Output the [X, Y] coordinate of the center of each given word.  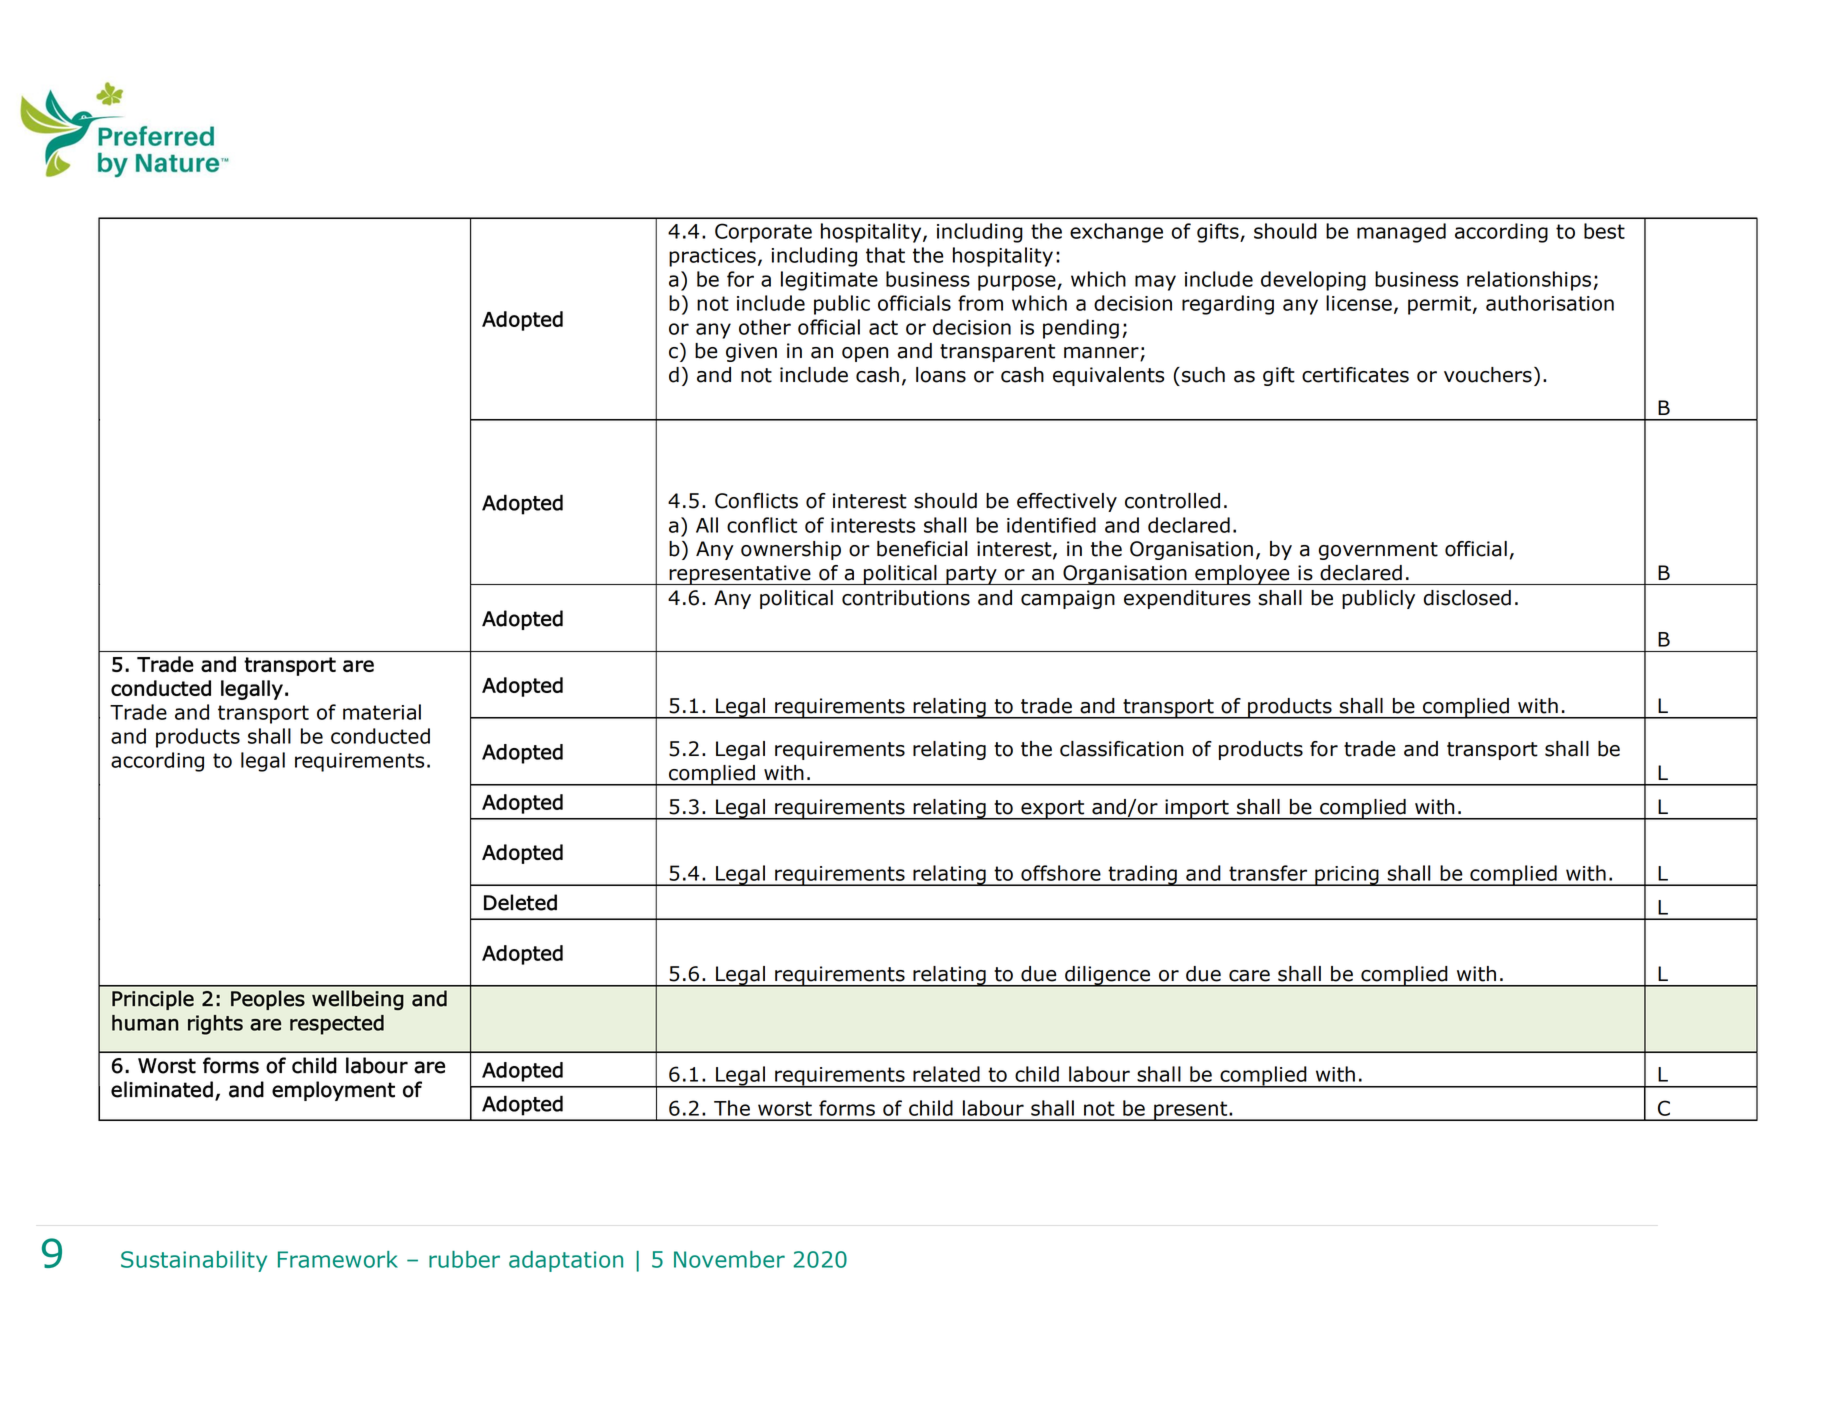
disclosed [1467, 598]
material [382, 712]
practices [712, 257]
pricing [1347, 876]
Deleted [520, 902]
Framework [338, 1259]
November [729, 1259]
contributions [906, 598]
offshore [1061, 873]
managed [1401, 233]
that [885, 255]
